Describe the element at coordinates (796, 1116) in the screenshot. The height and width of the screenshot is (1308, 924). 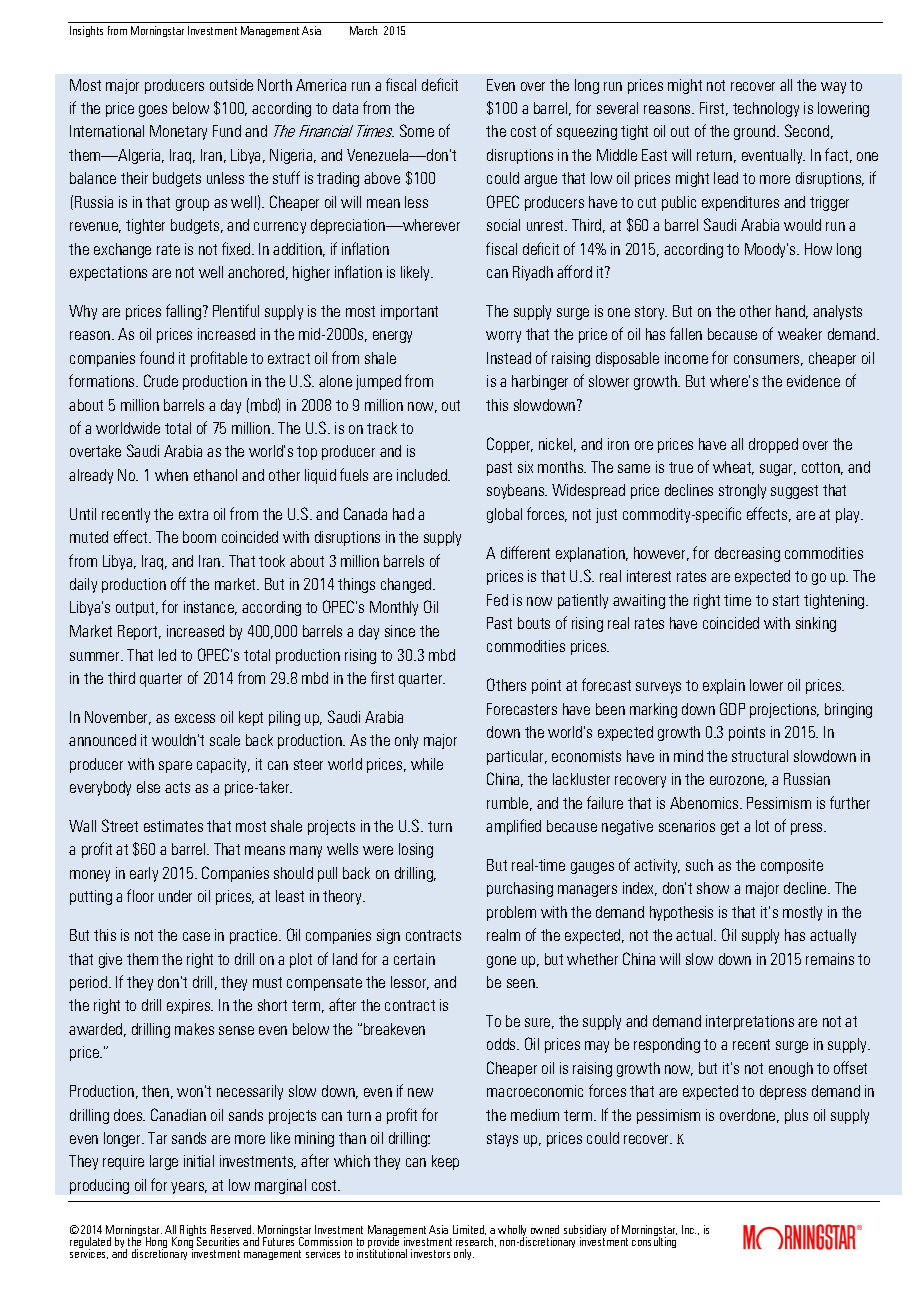
I see `plus` at that location.
